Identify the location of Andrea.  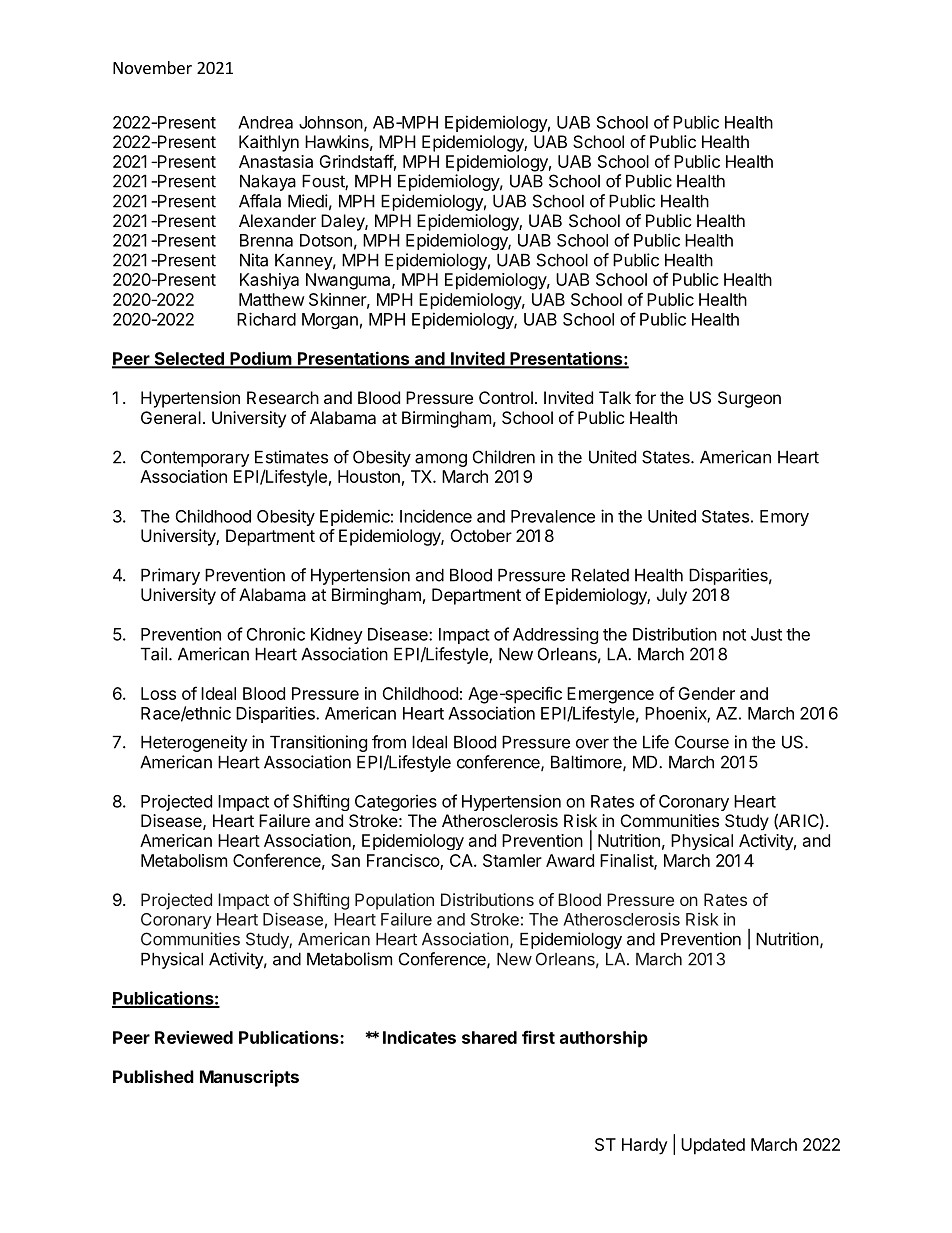
(265, 122).
